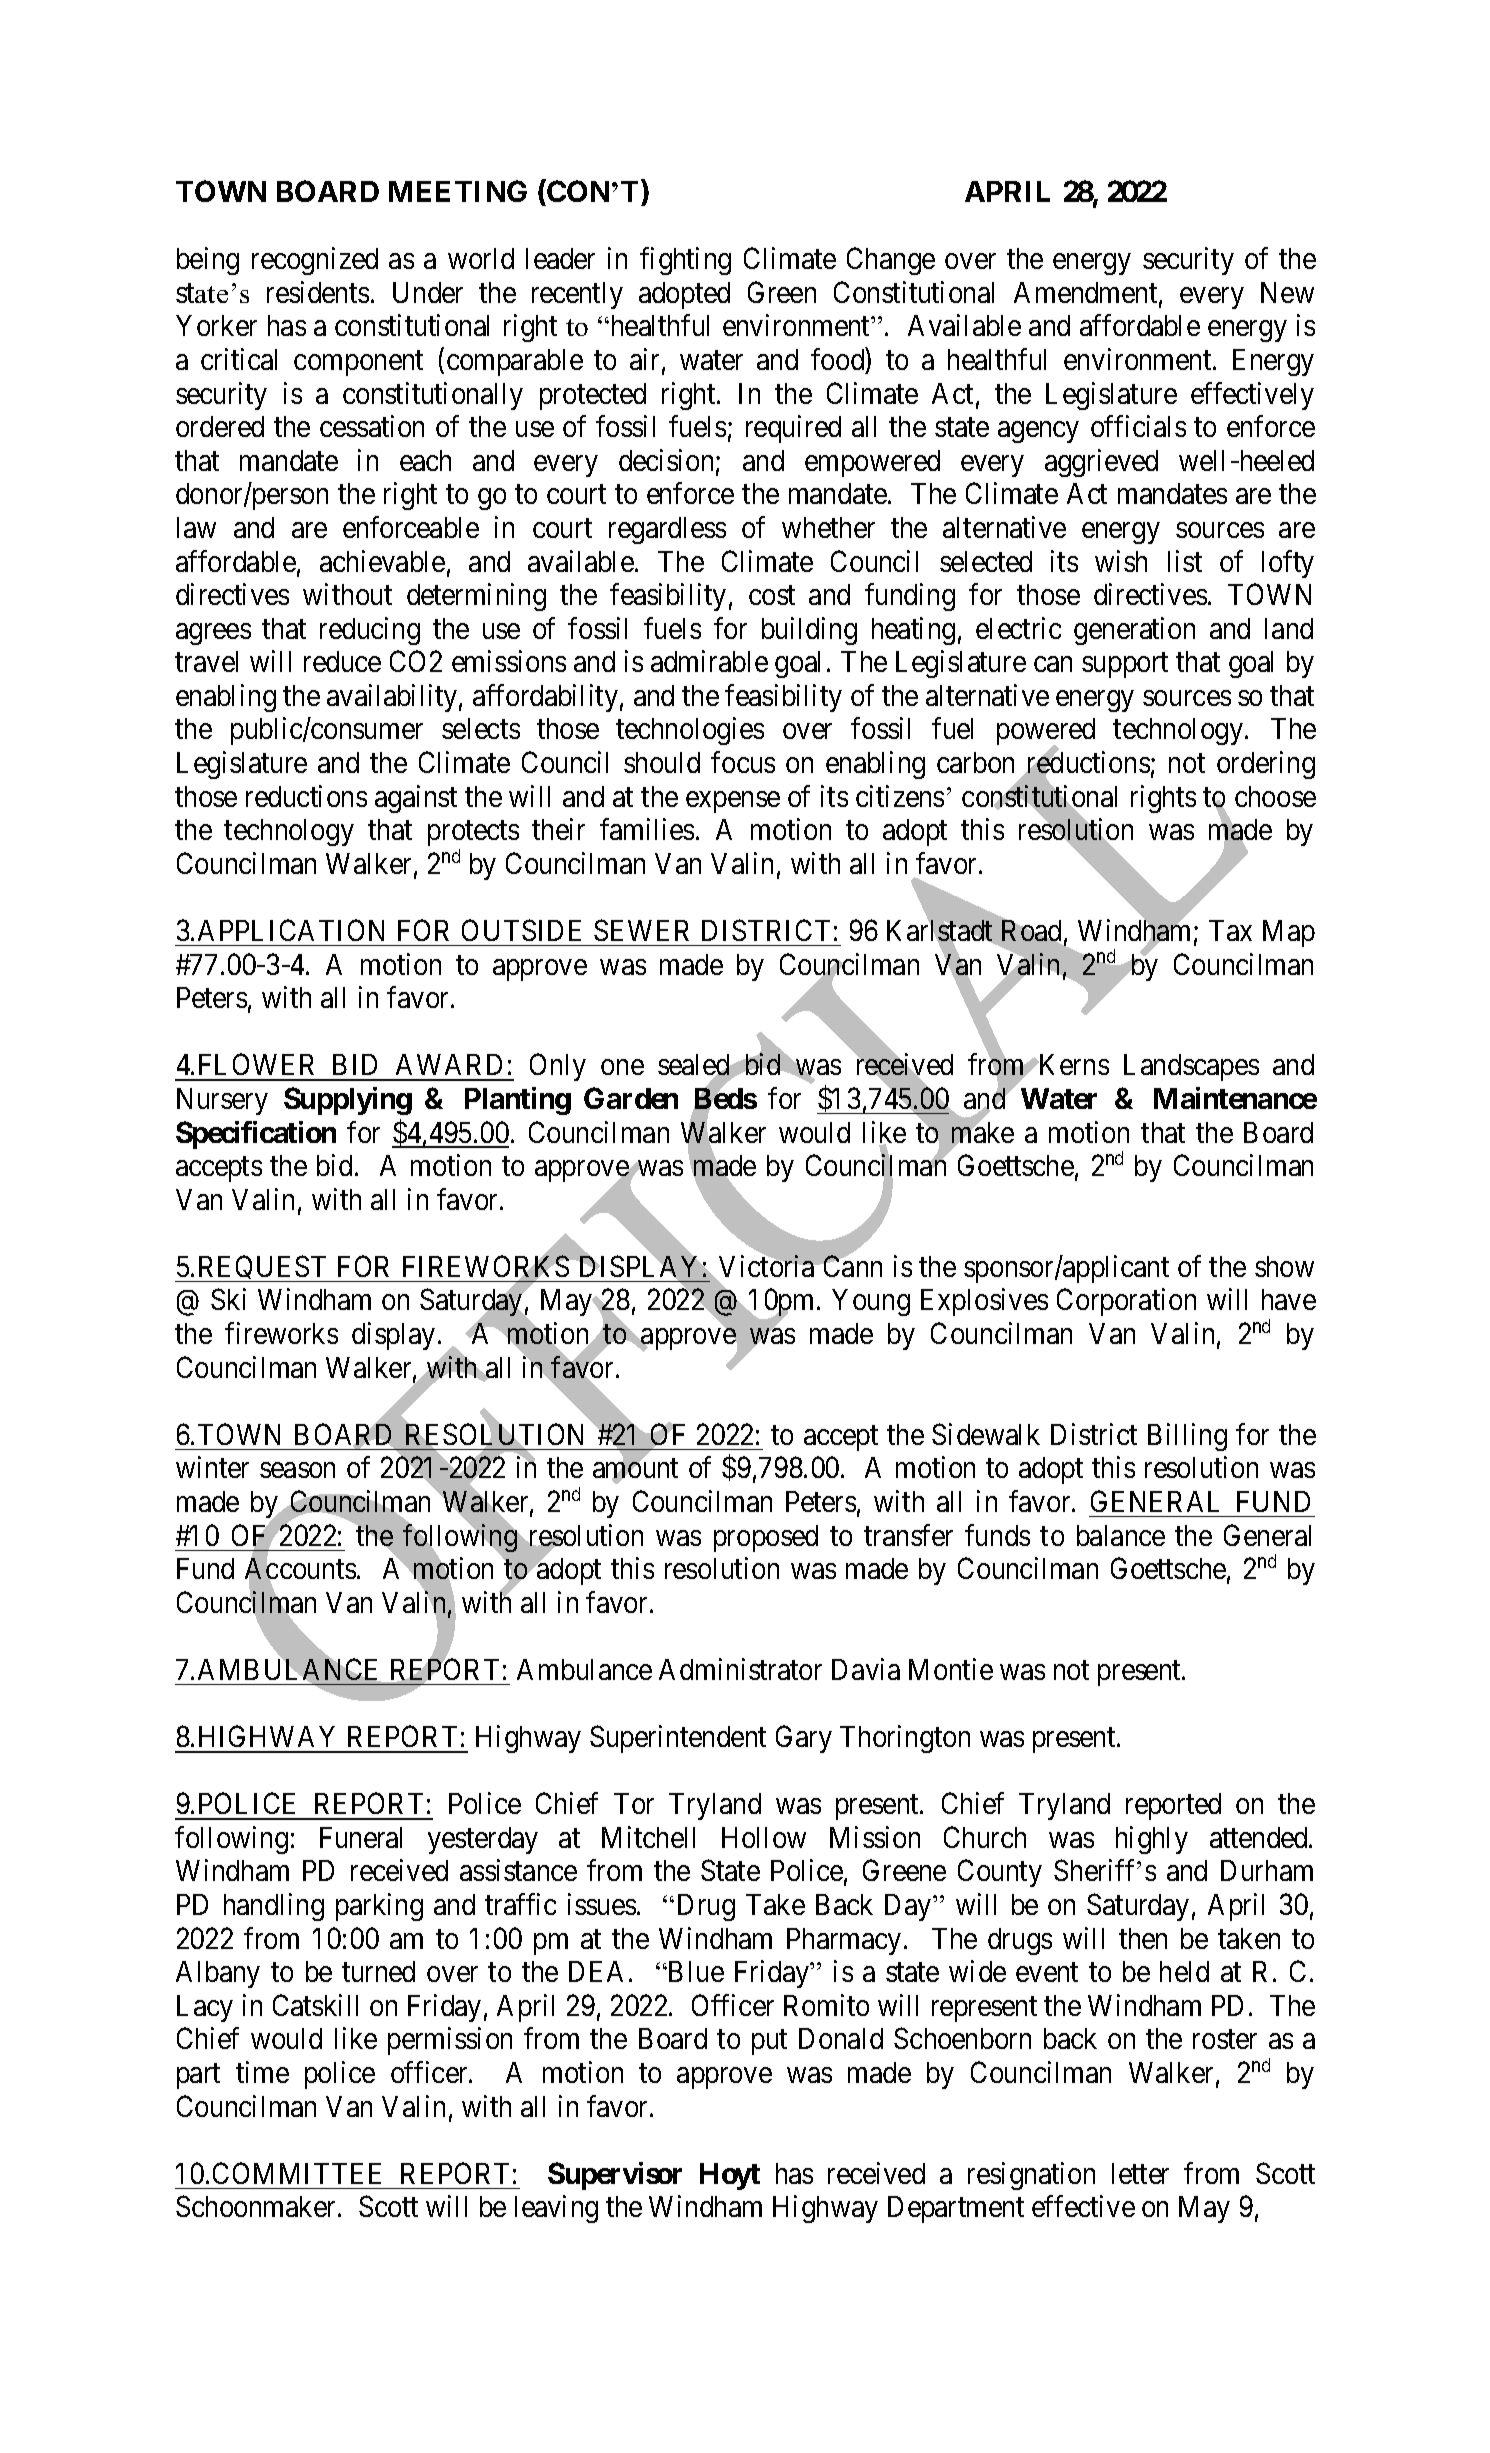  Describe the element at coordinates (256, 1135) in the screenshot. I see `Specification` at that location.
